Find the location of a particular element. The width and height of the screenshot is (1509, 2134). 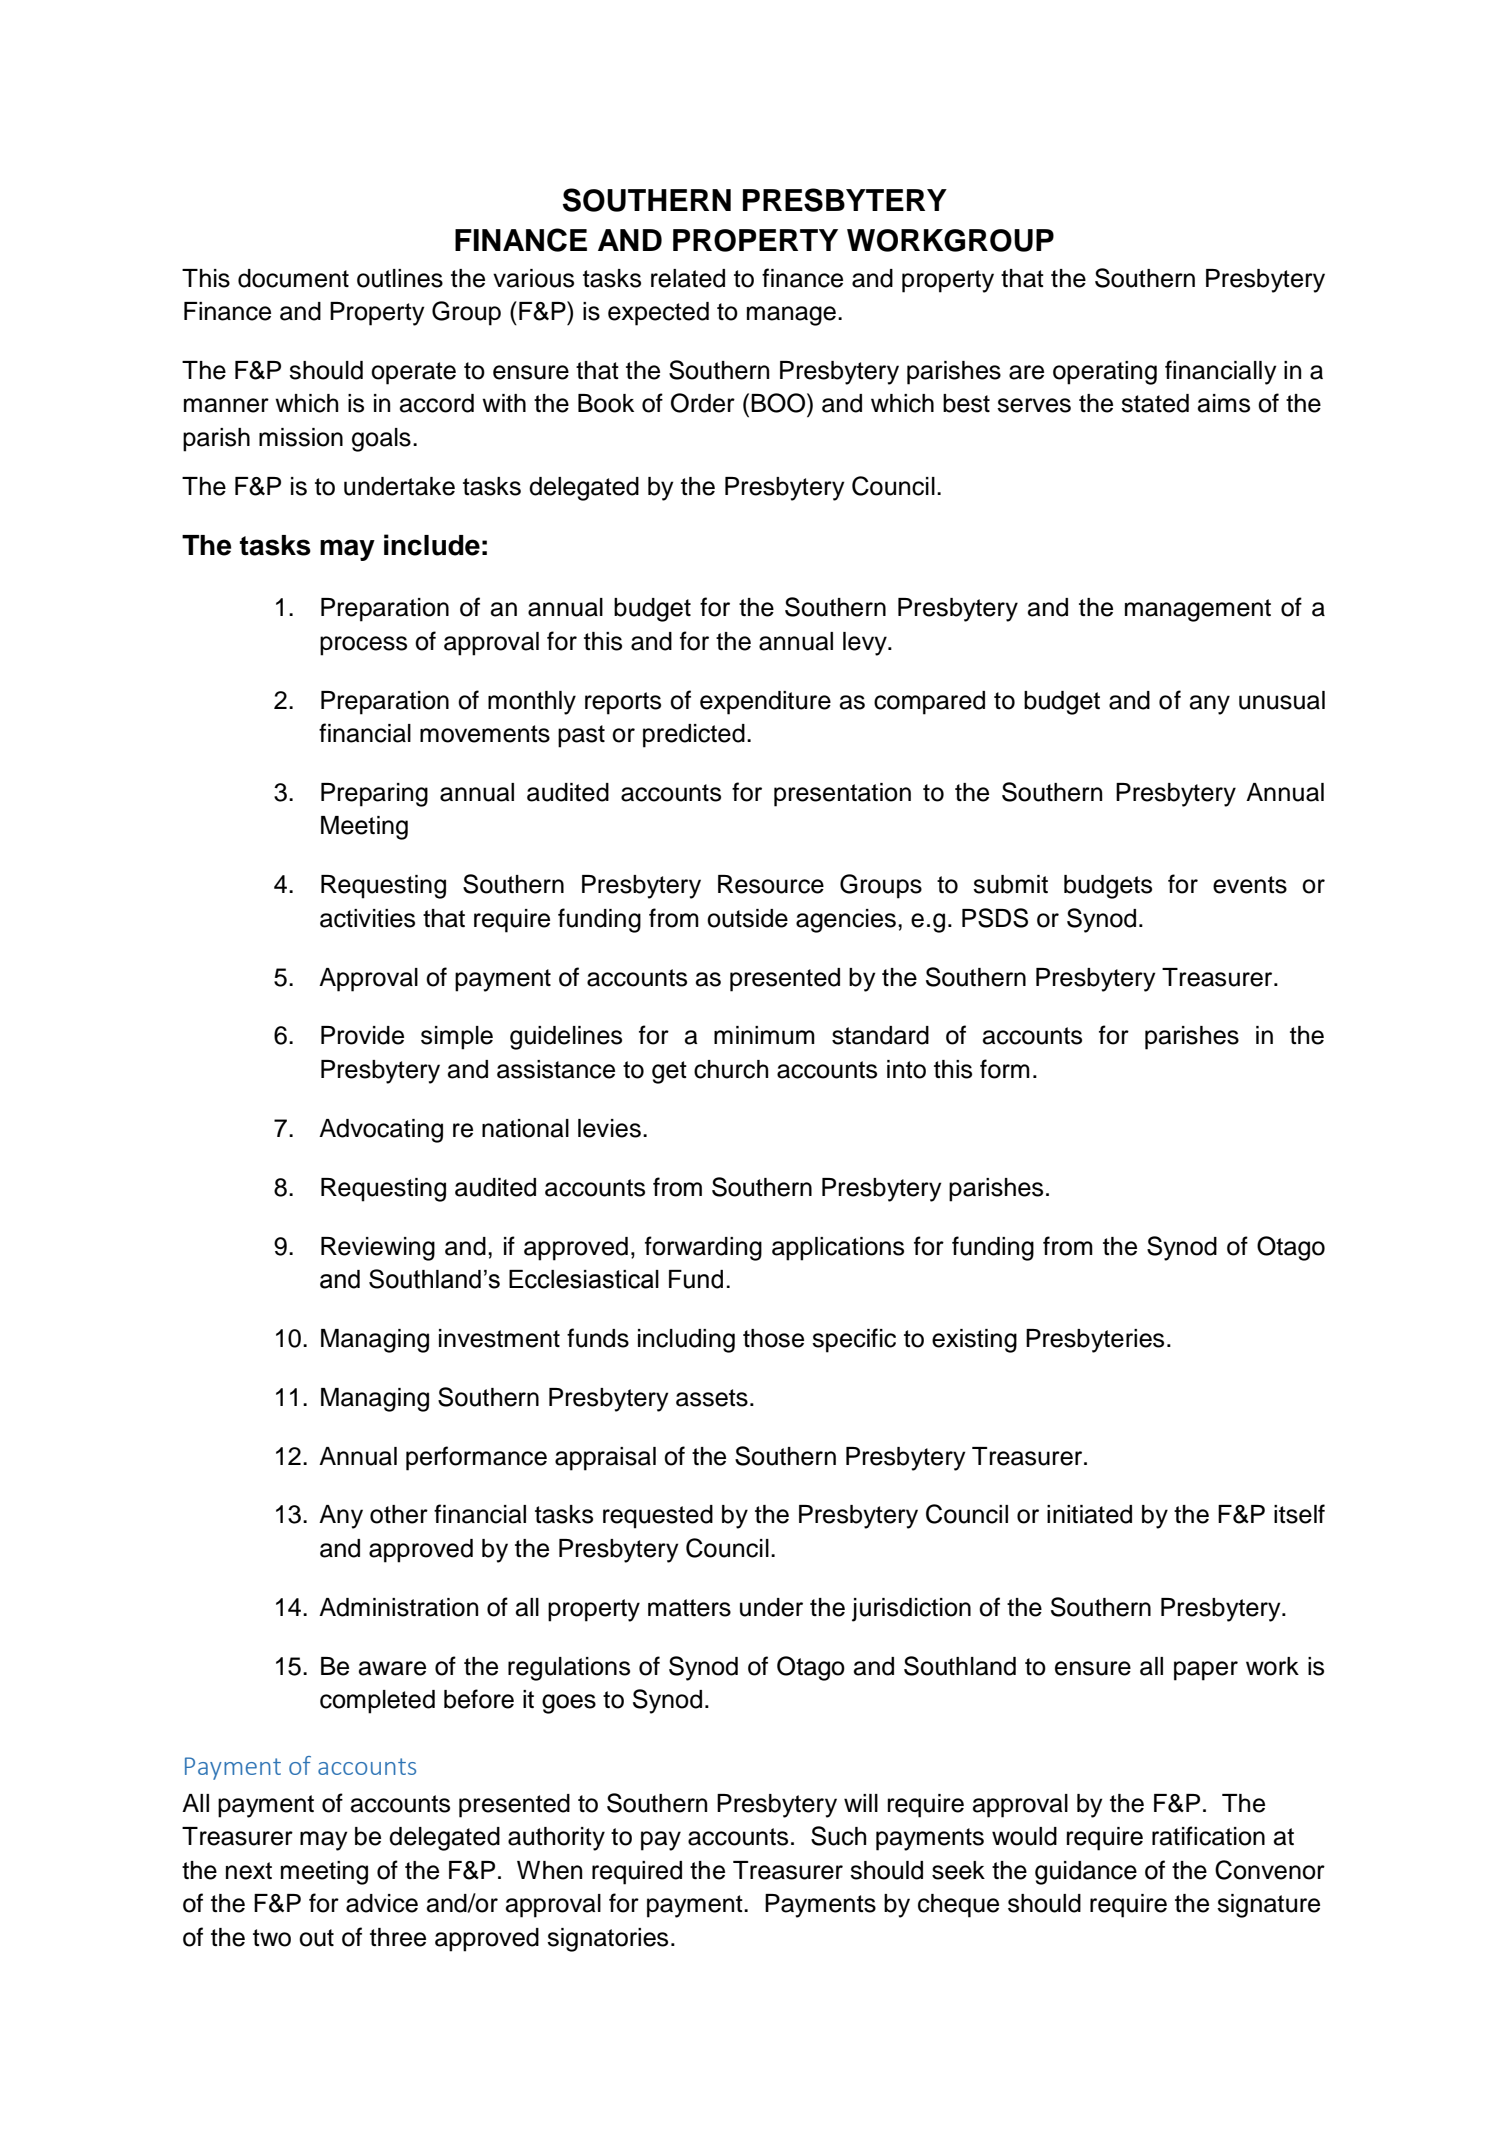

outlines is located at coordinates (400, 278).
